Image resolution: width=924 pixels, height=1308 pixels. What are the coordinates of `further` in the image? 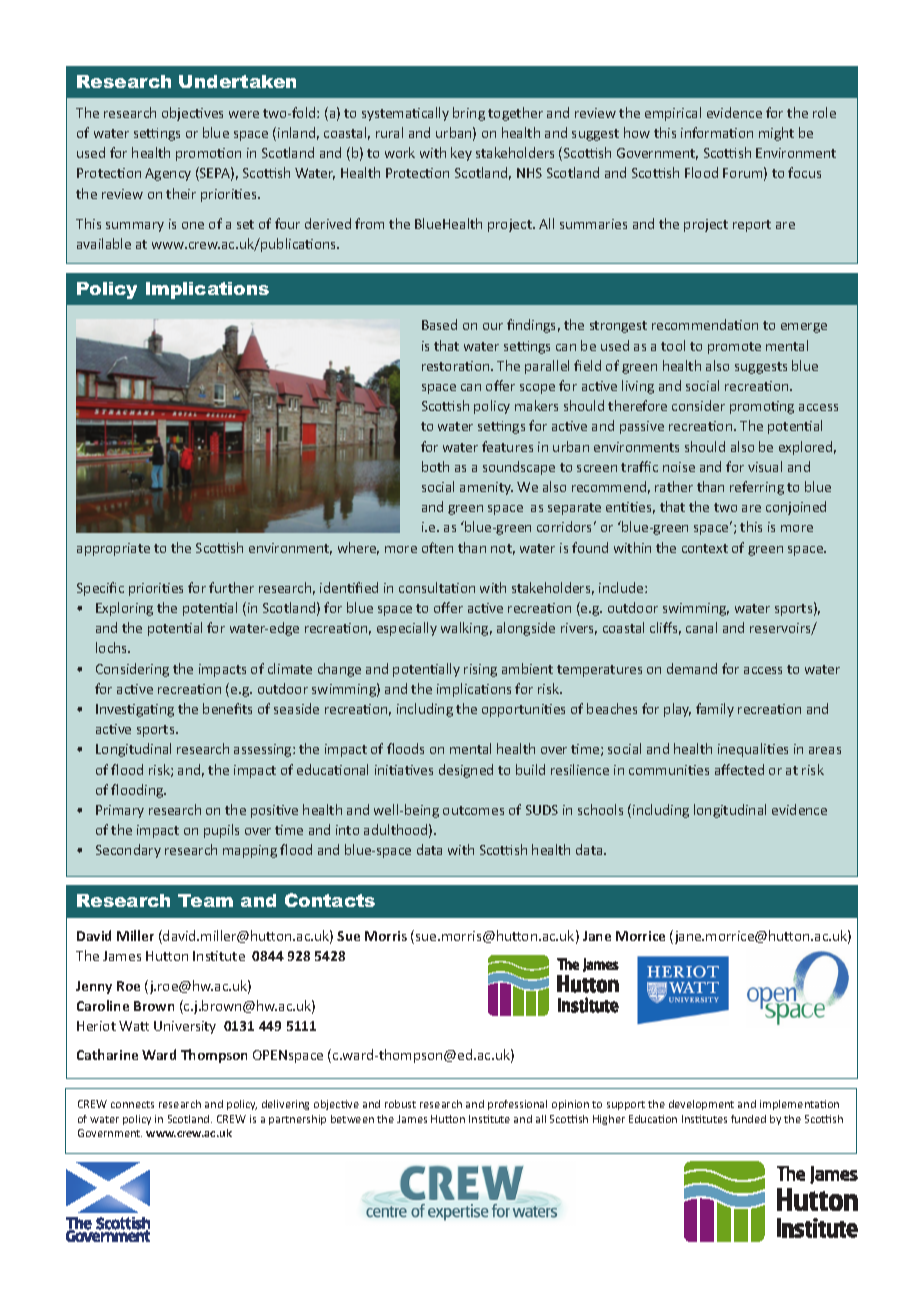 It's located at (231, 587).
